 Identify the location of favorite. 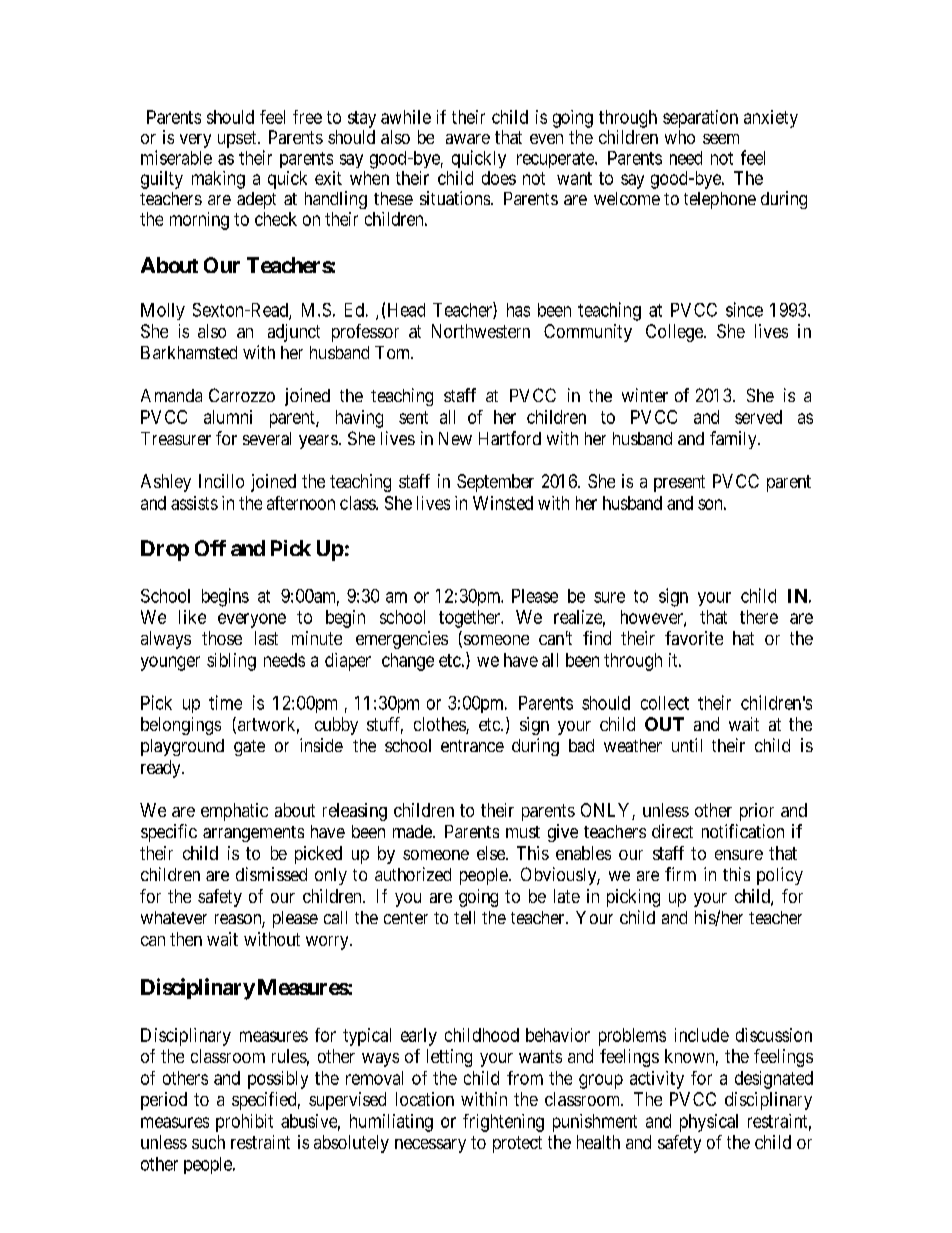
(694, 638).
